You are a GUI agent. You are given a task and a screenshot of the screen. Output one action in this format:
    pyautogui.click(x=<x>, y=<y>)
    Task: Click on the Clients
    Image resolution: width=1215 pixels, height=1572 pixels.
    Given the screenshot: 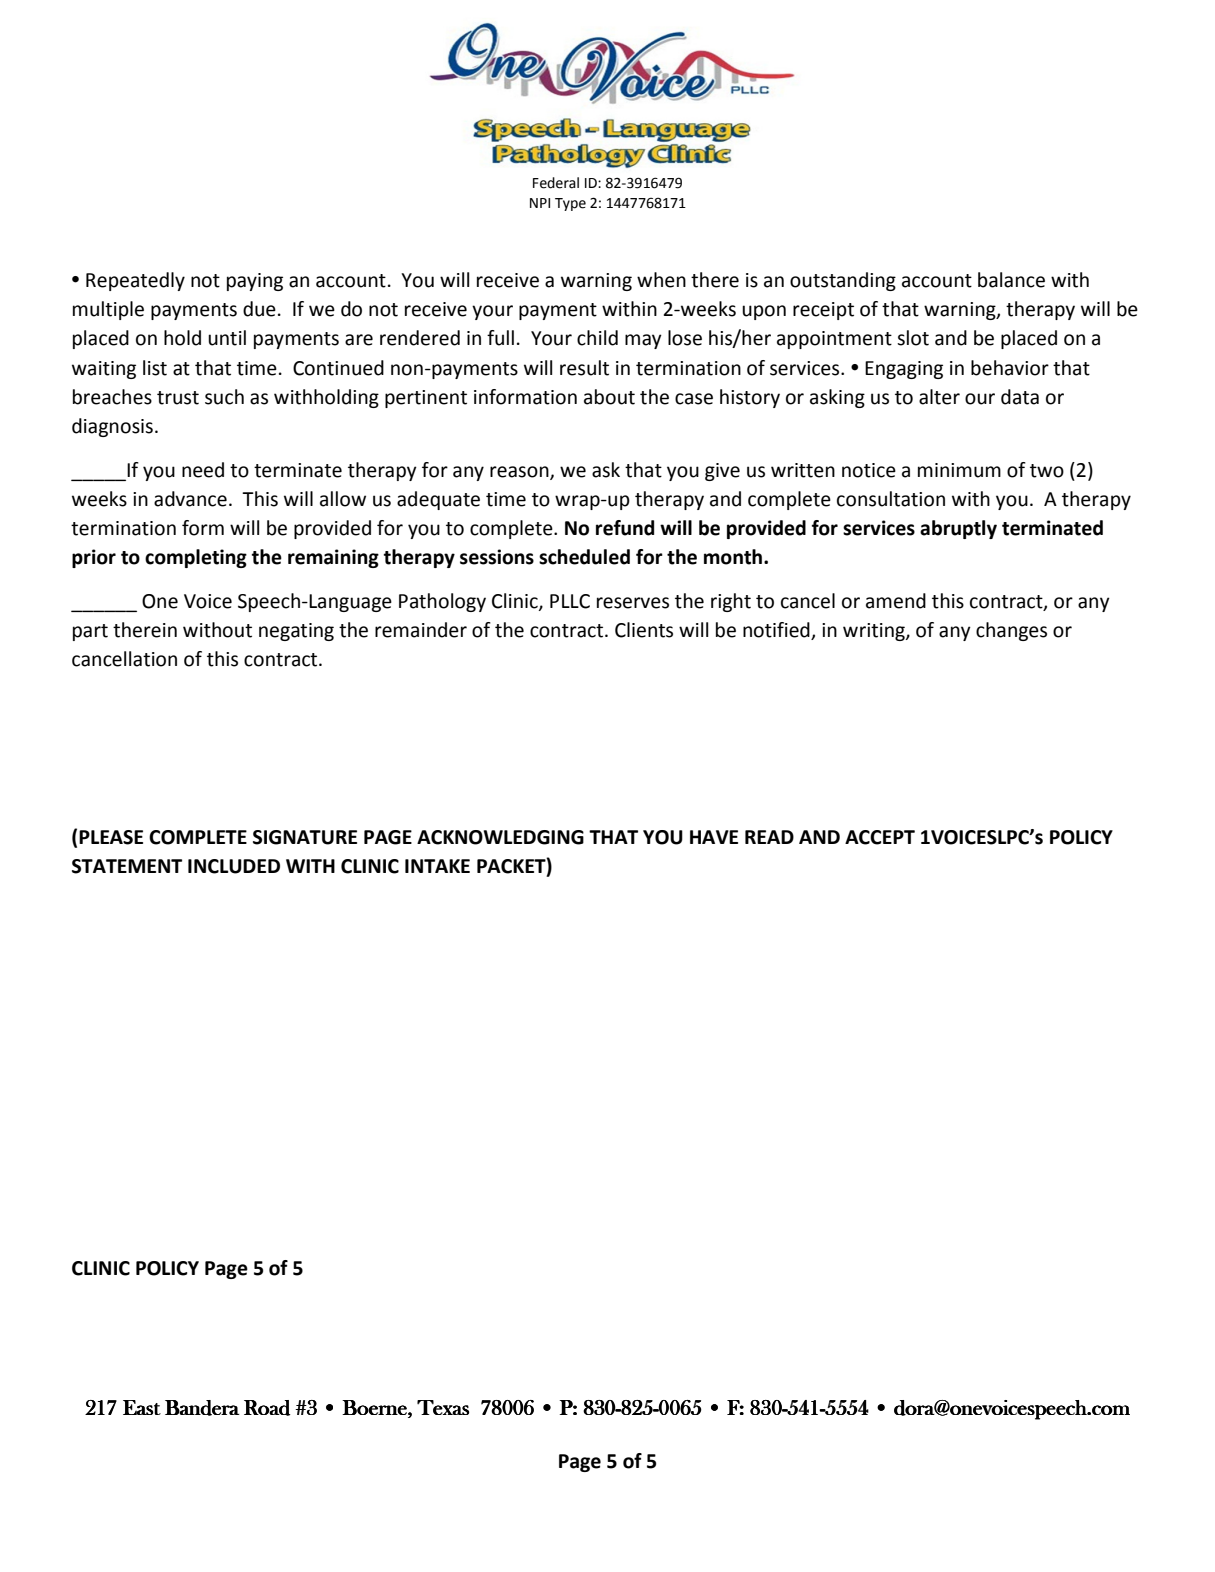 What is the action you would take?
    pyautogui.click(x=644, y=630)
